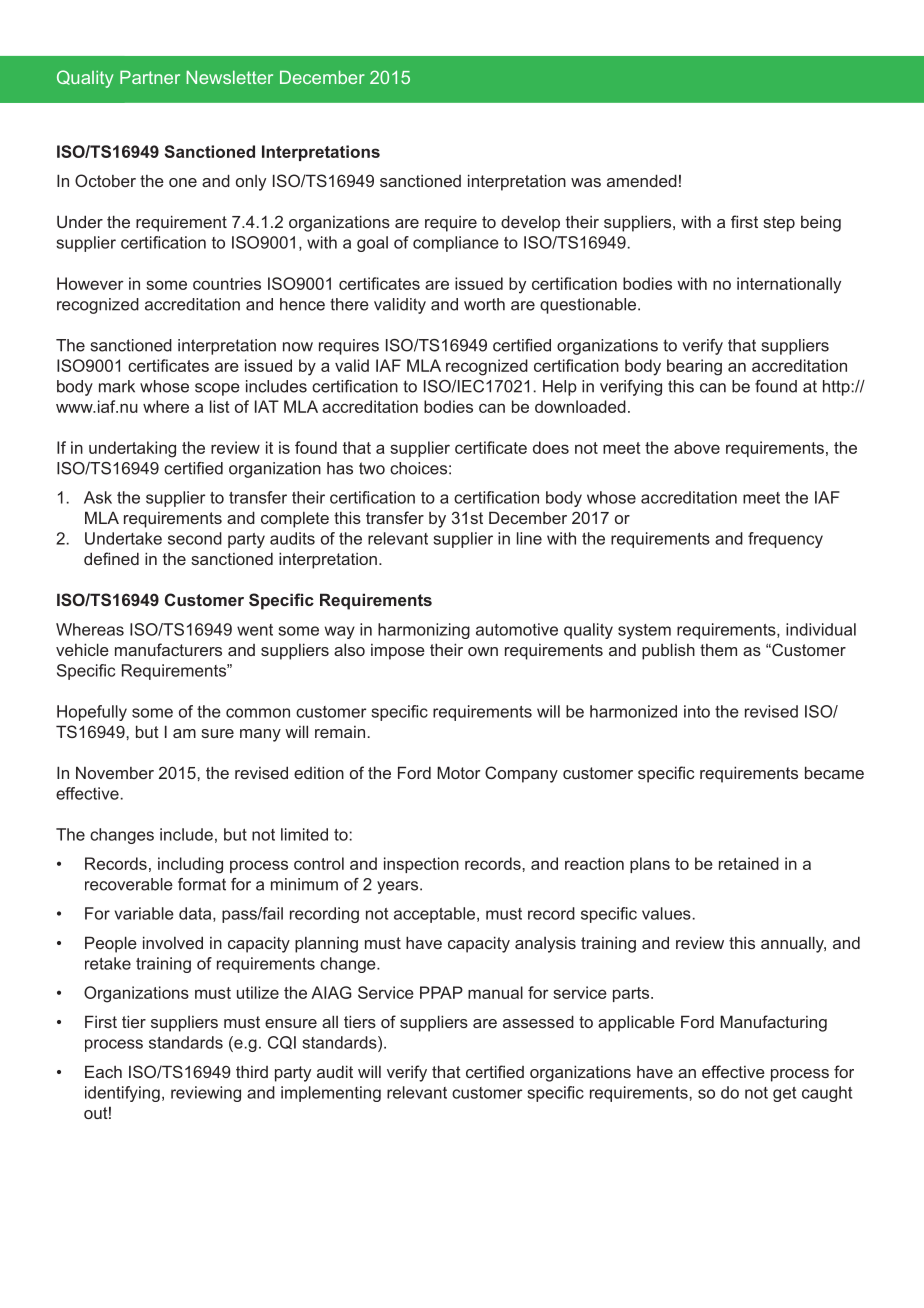 This screenshot has height=1308, width=924. I want to click on worth, so click(484, 304).
